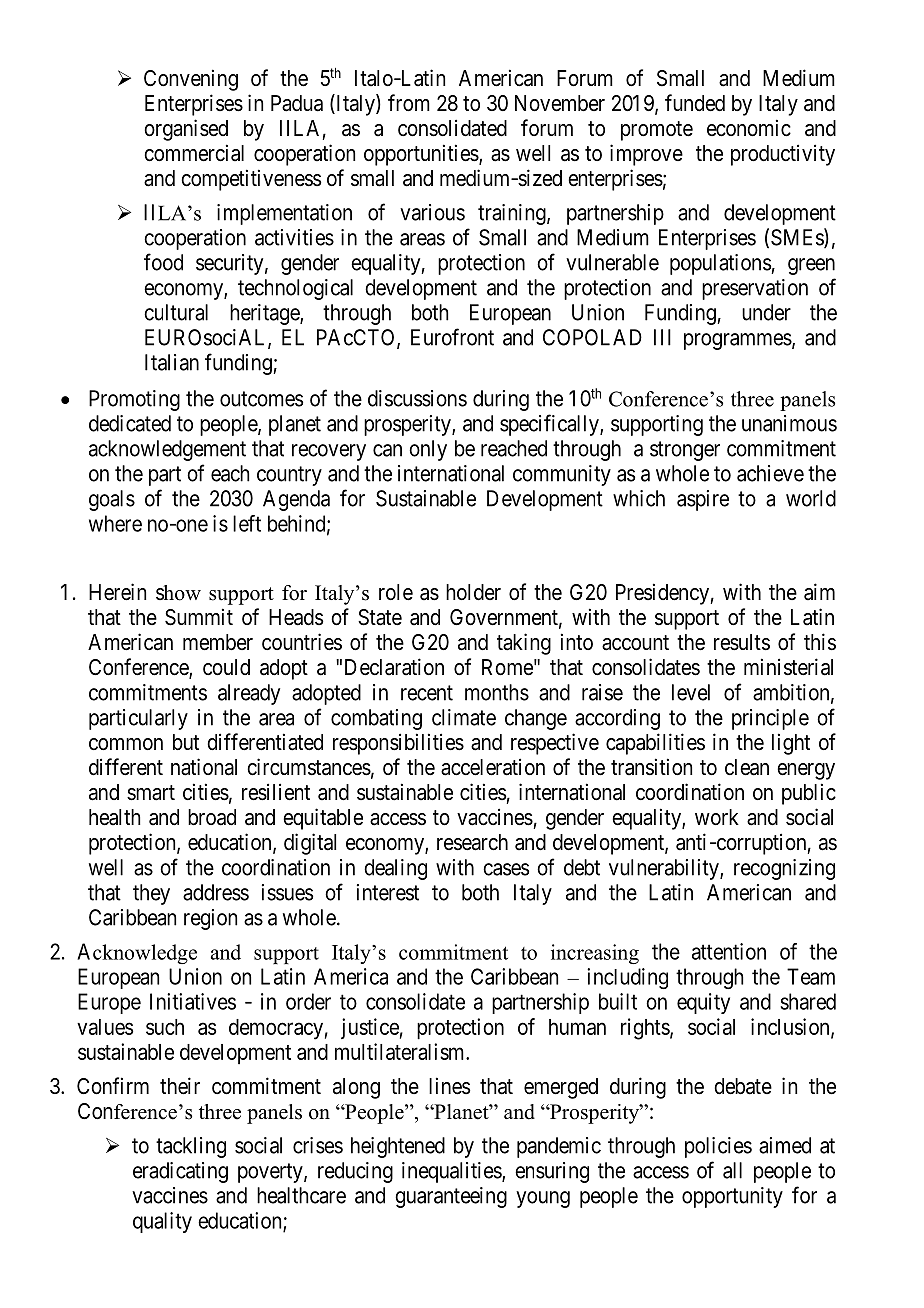  I want to click on inequalities, so click(452, 1172).
